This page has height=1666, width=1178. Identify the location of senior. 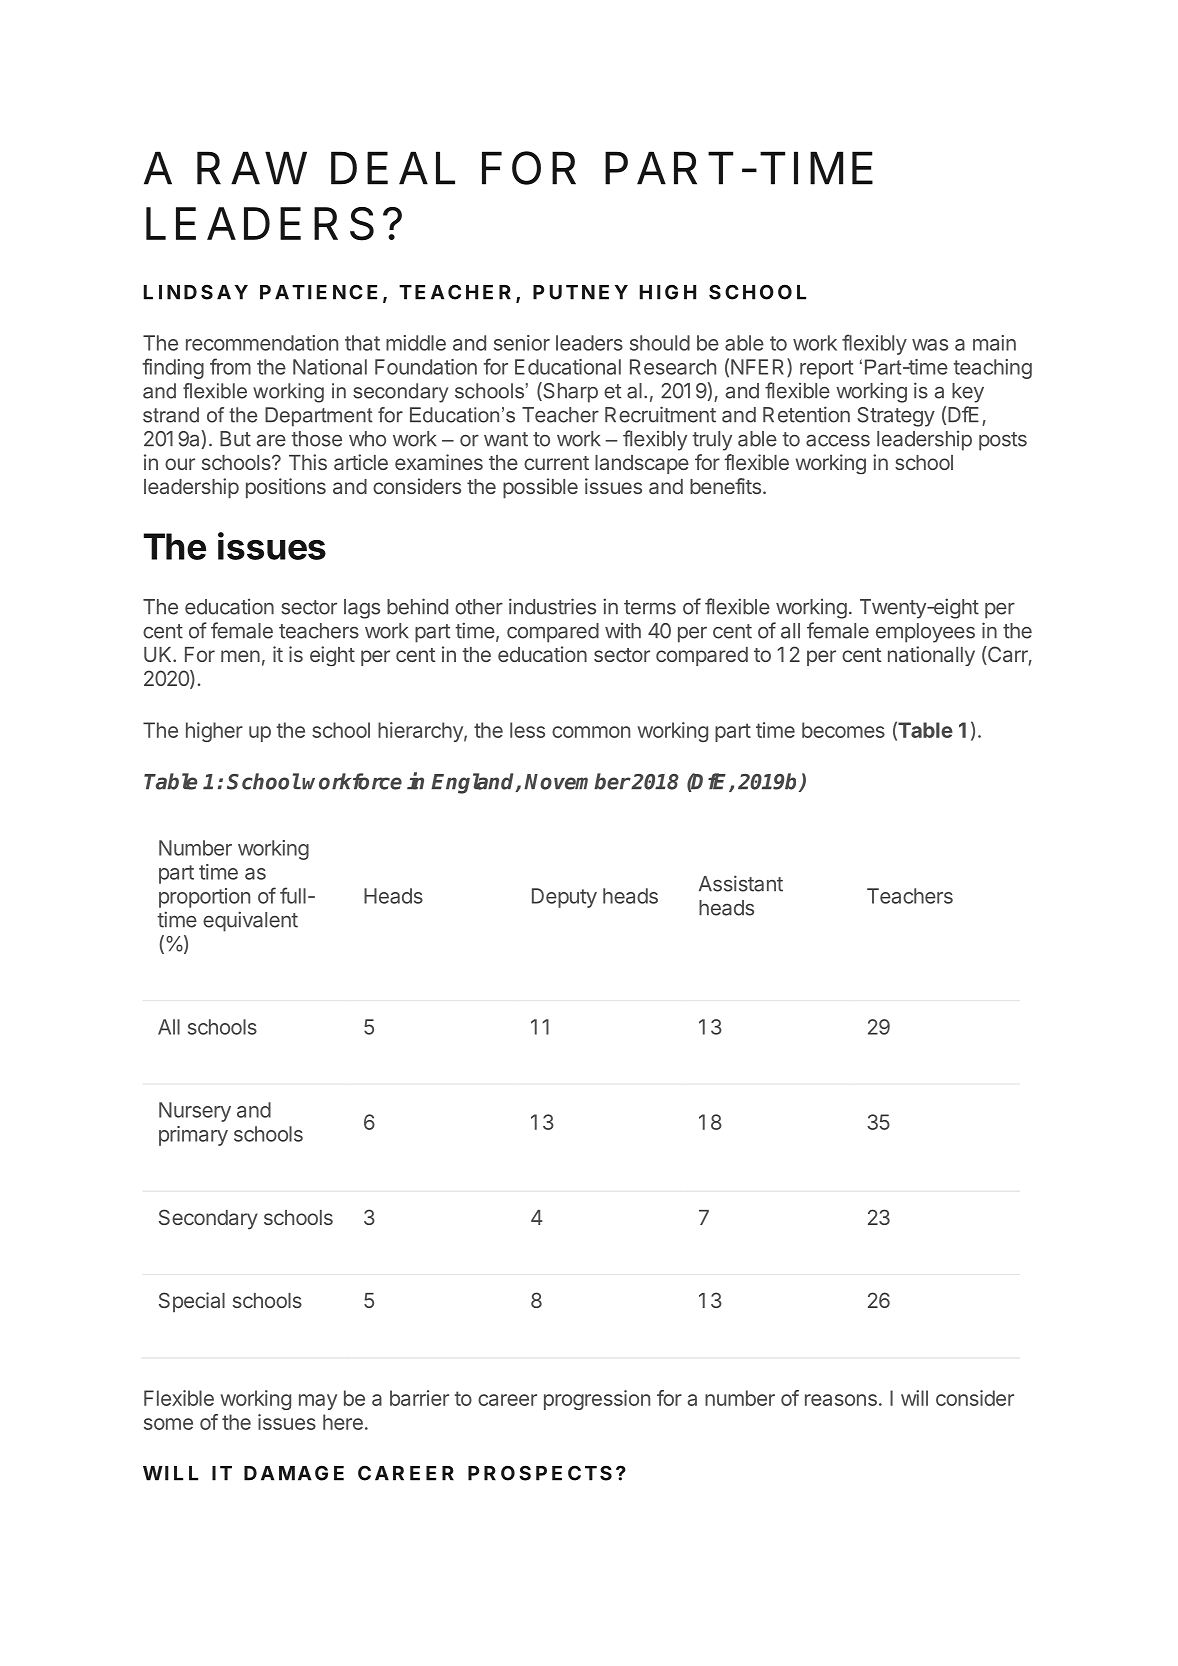
(522, 343).
